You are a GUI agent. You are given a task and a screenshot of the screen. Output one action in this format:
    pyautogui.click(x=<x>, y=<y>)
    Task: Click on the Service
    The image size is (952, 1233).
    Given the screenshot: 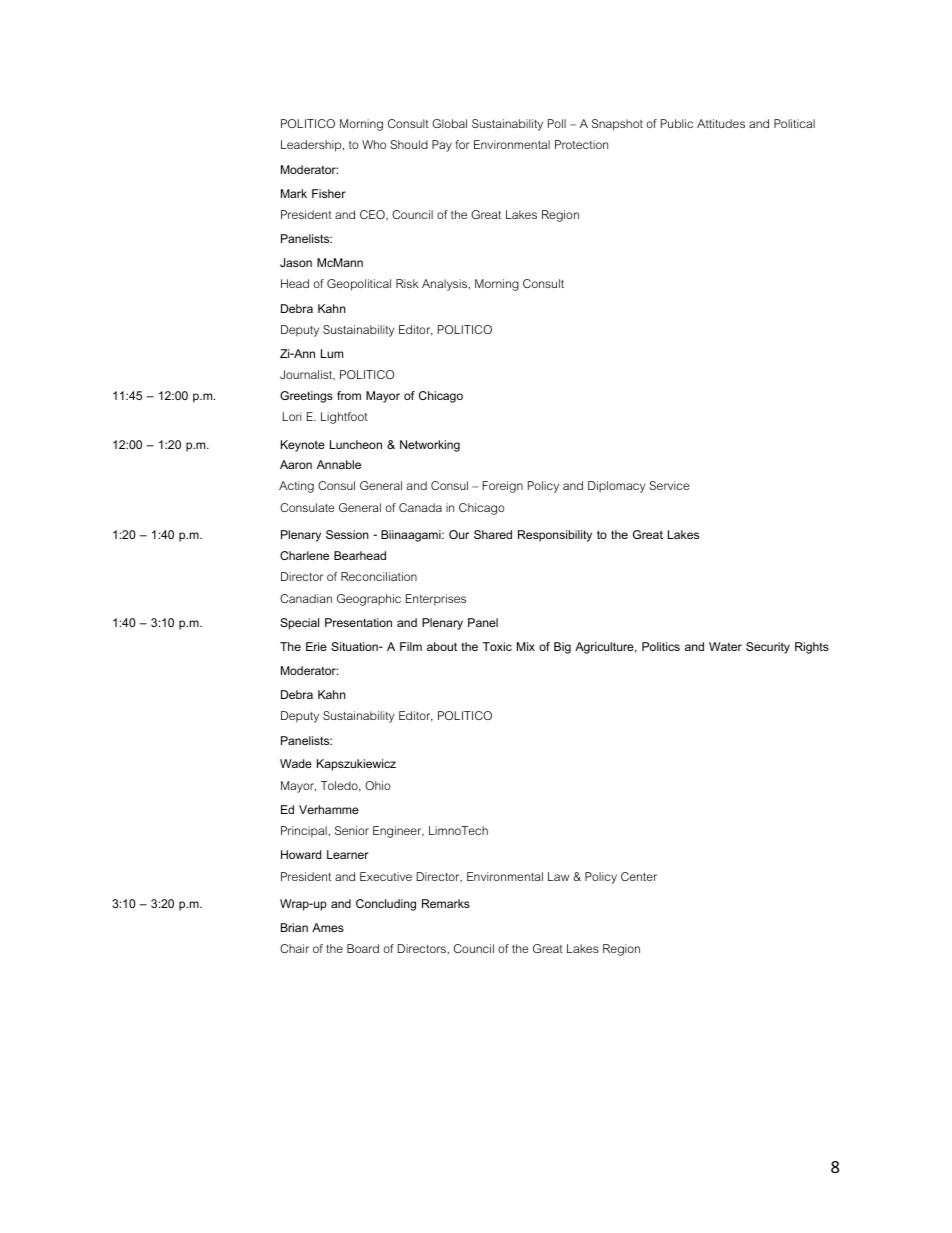 What is the action you would take?
    pyautogui.click(x=669, y=485)
